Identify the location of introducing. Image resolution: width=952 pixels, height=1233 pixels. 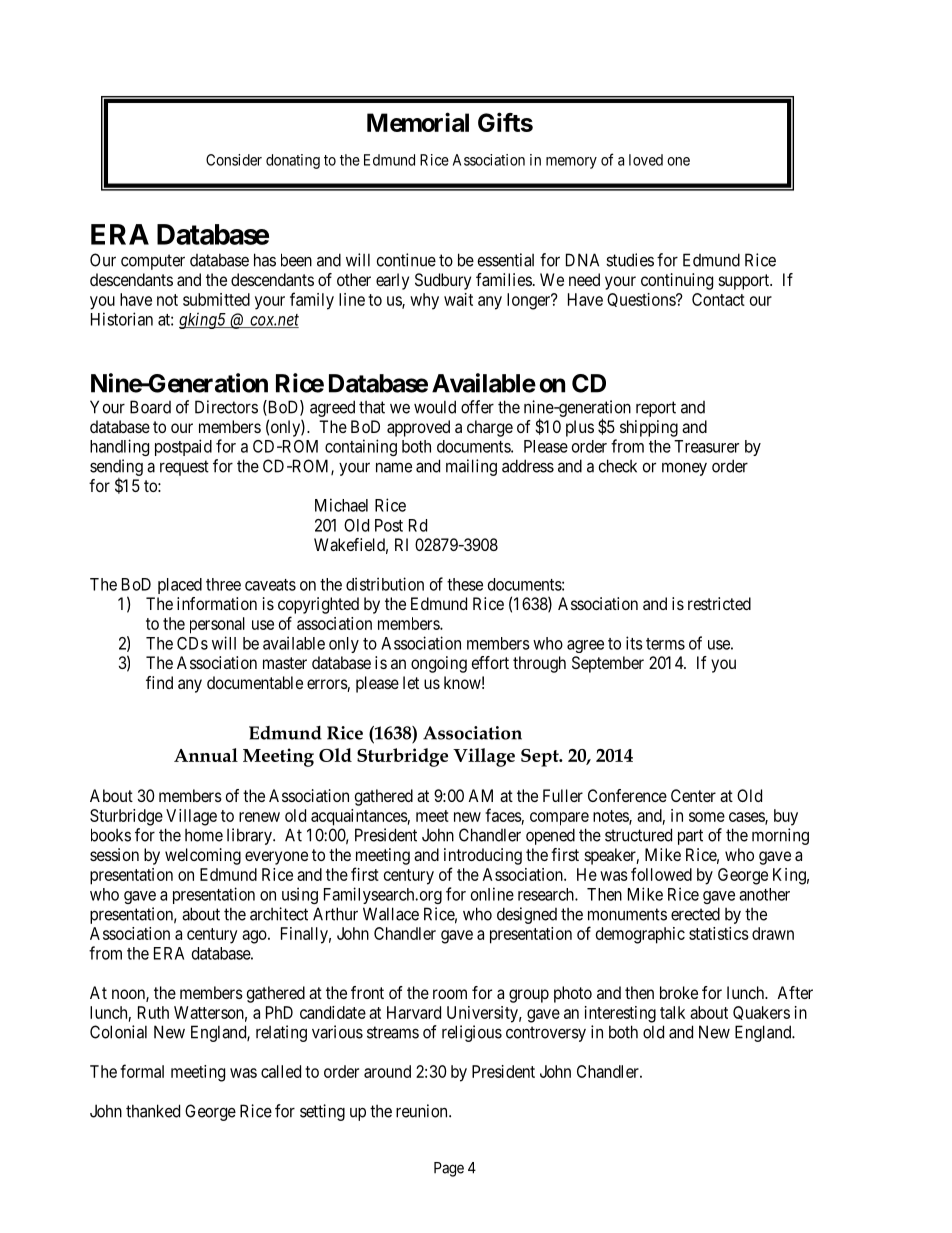
(483, 856).
